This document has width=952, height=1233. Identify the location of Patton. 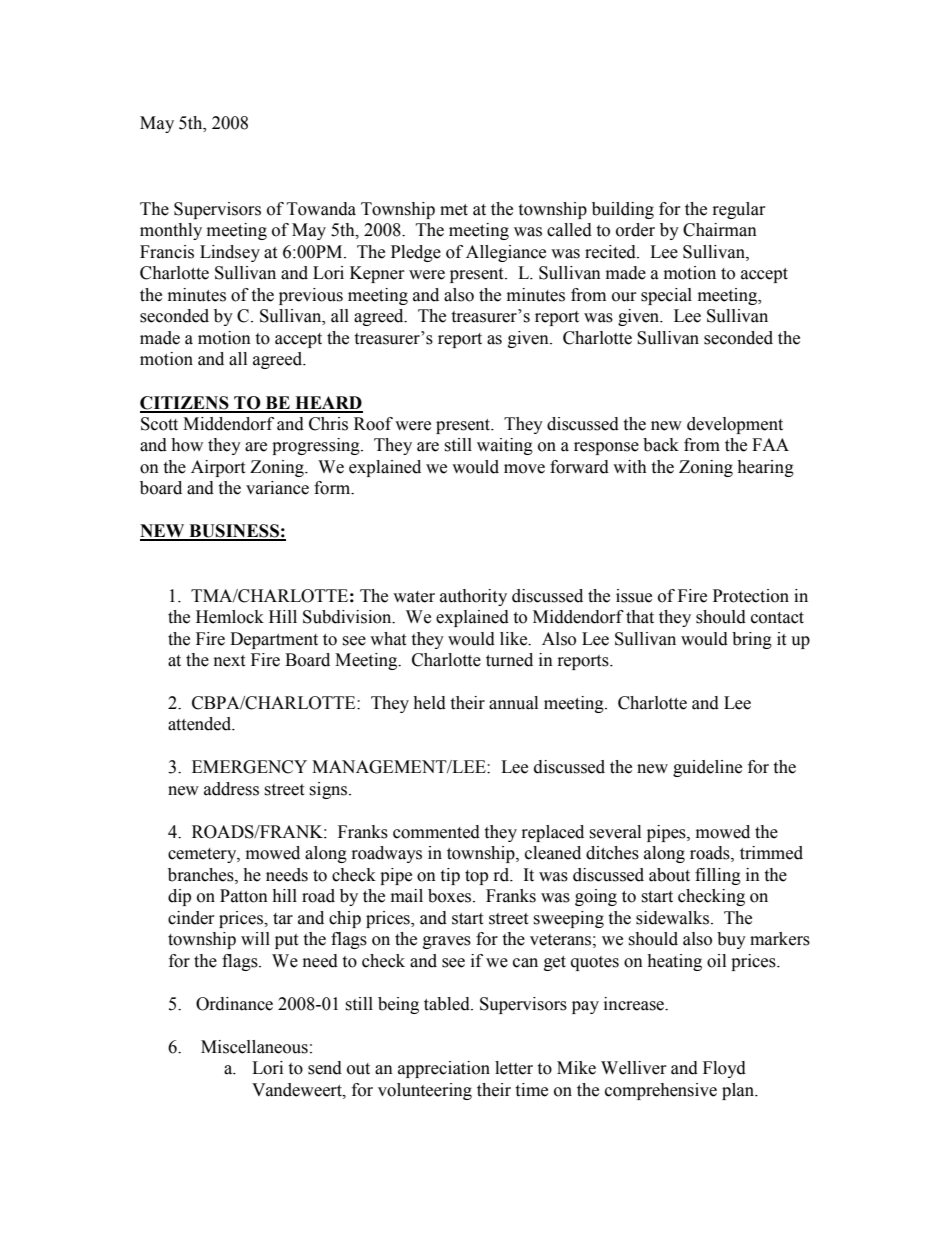
(244, 896).
